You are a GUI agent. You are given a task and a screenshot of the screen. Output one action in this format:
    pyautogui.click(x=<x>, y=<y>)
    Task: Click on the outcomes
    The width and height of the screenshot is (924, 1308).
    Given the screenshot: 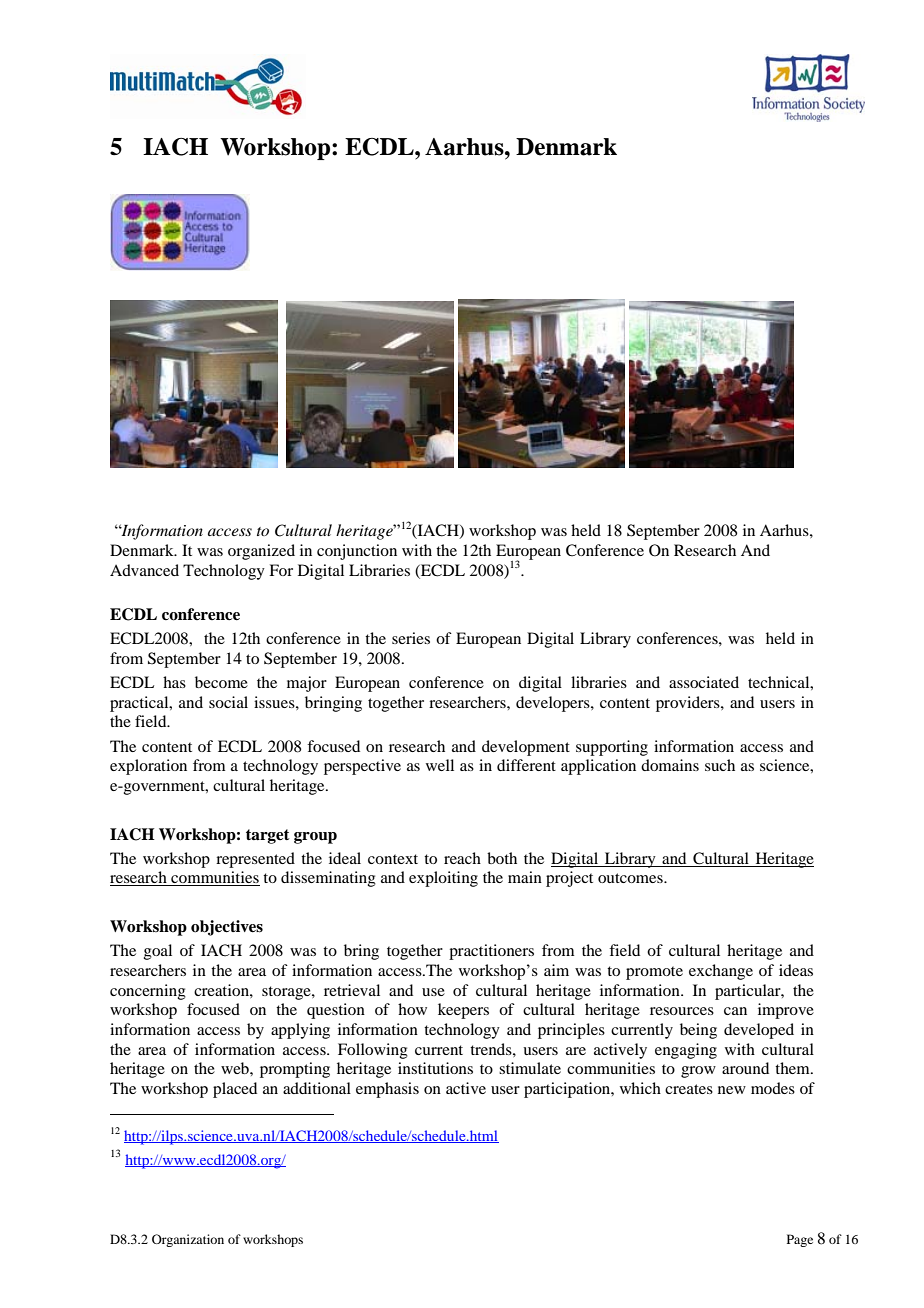 What is the action you would take?
    pyautogui.click(x=631, y=878)
